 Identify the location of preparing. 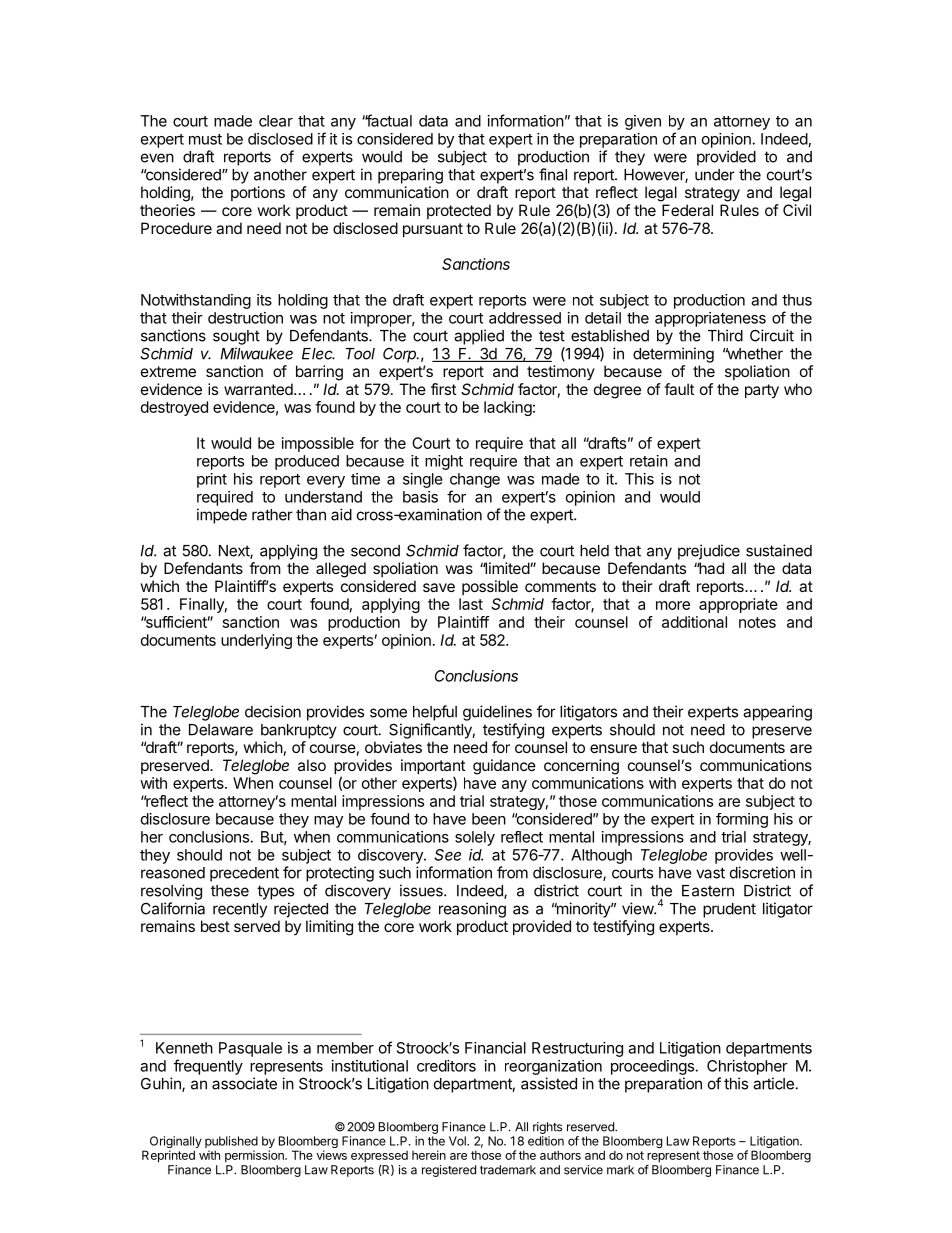
(410, 176).
